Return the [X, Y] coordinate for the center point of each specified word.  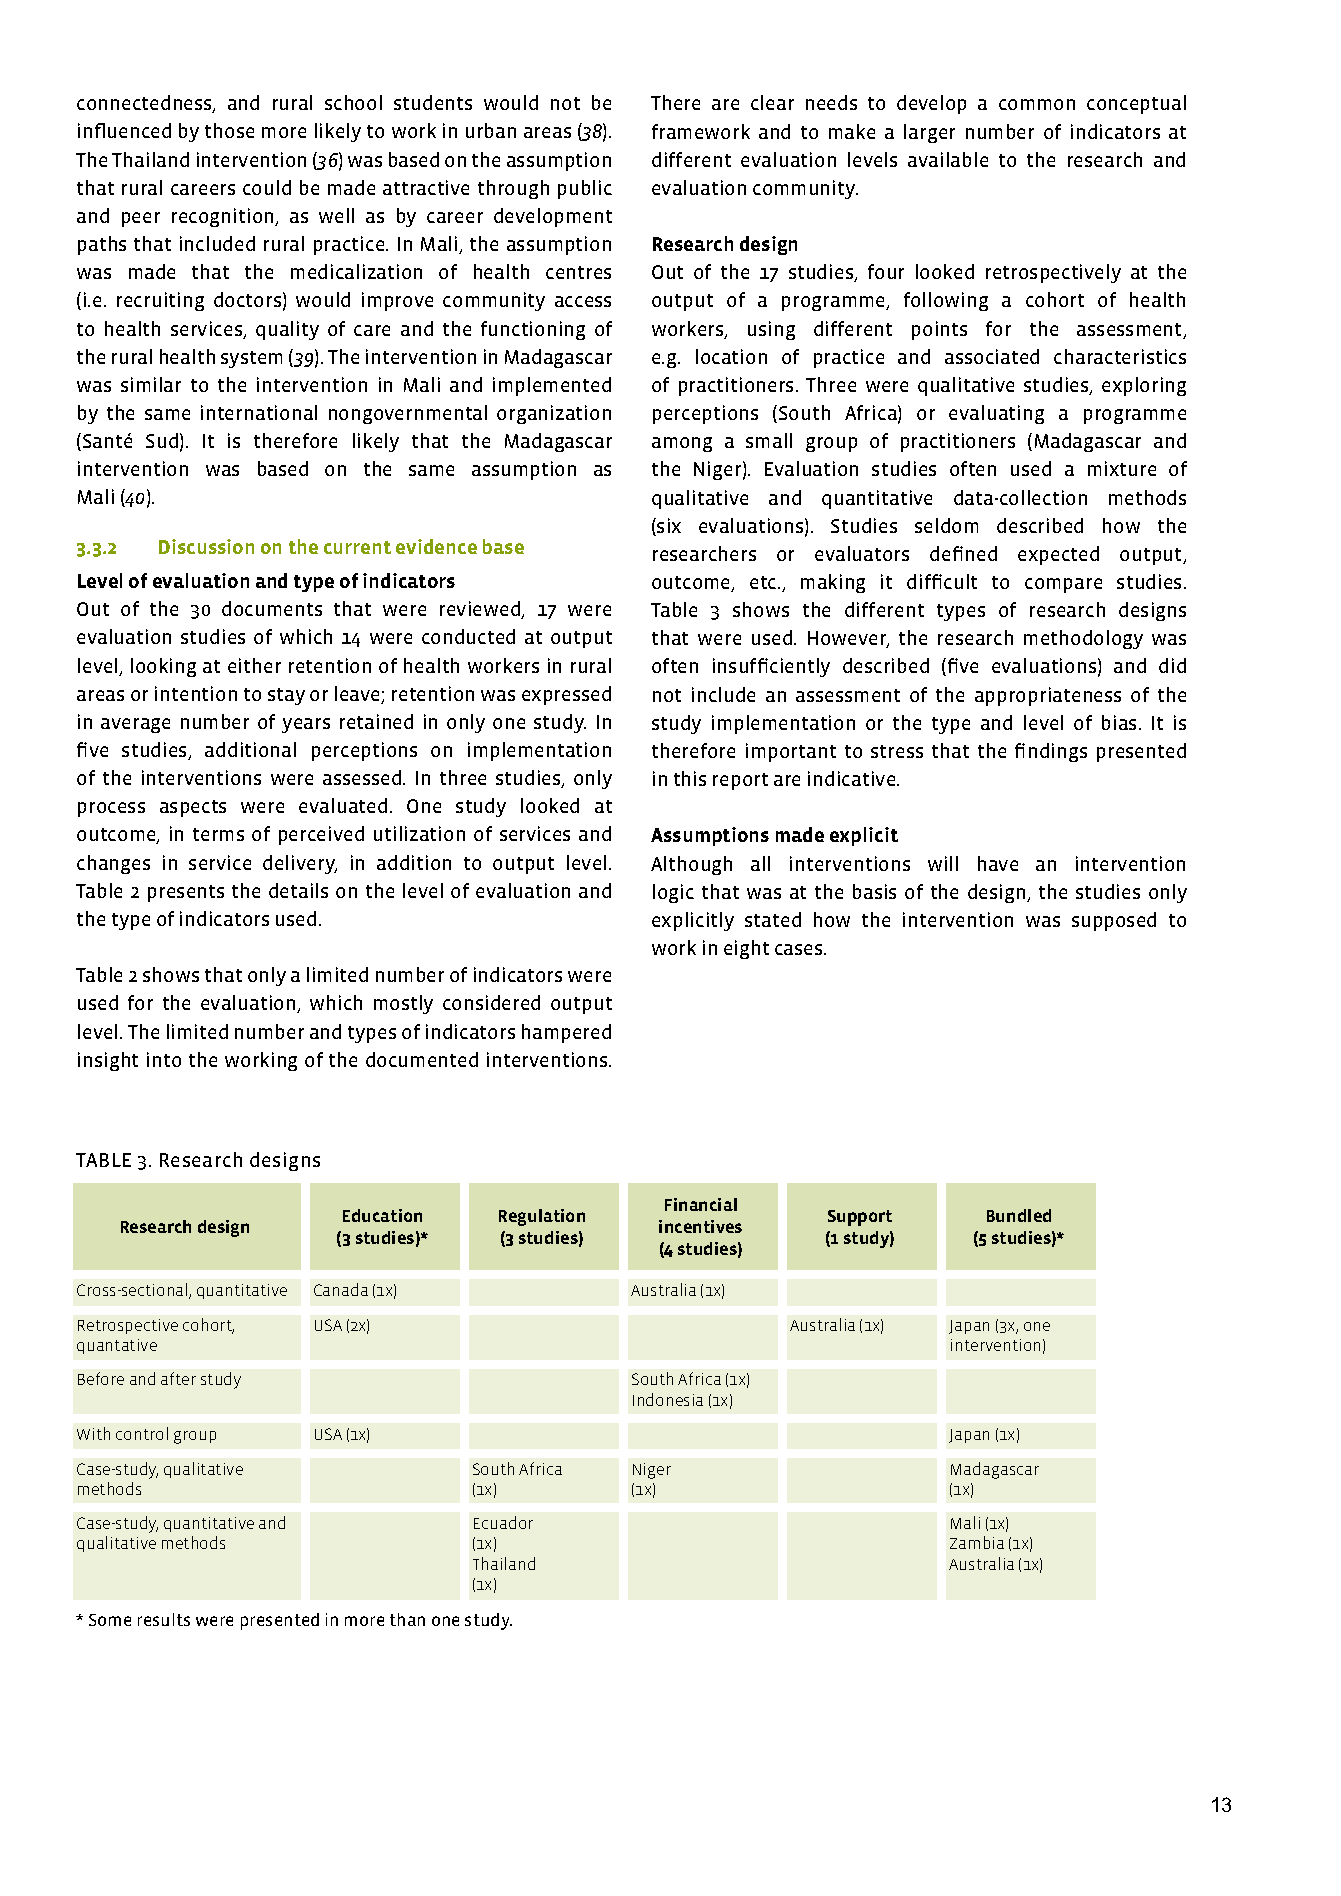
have [998, 863]
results [164, 1619]
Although [691, 865]
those [229, 130]
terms [218, 834]
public [585, 189]
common [1037, 104]
